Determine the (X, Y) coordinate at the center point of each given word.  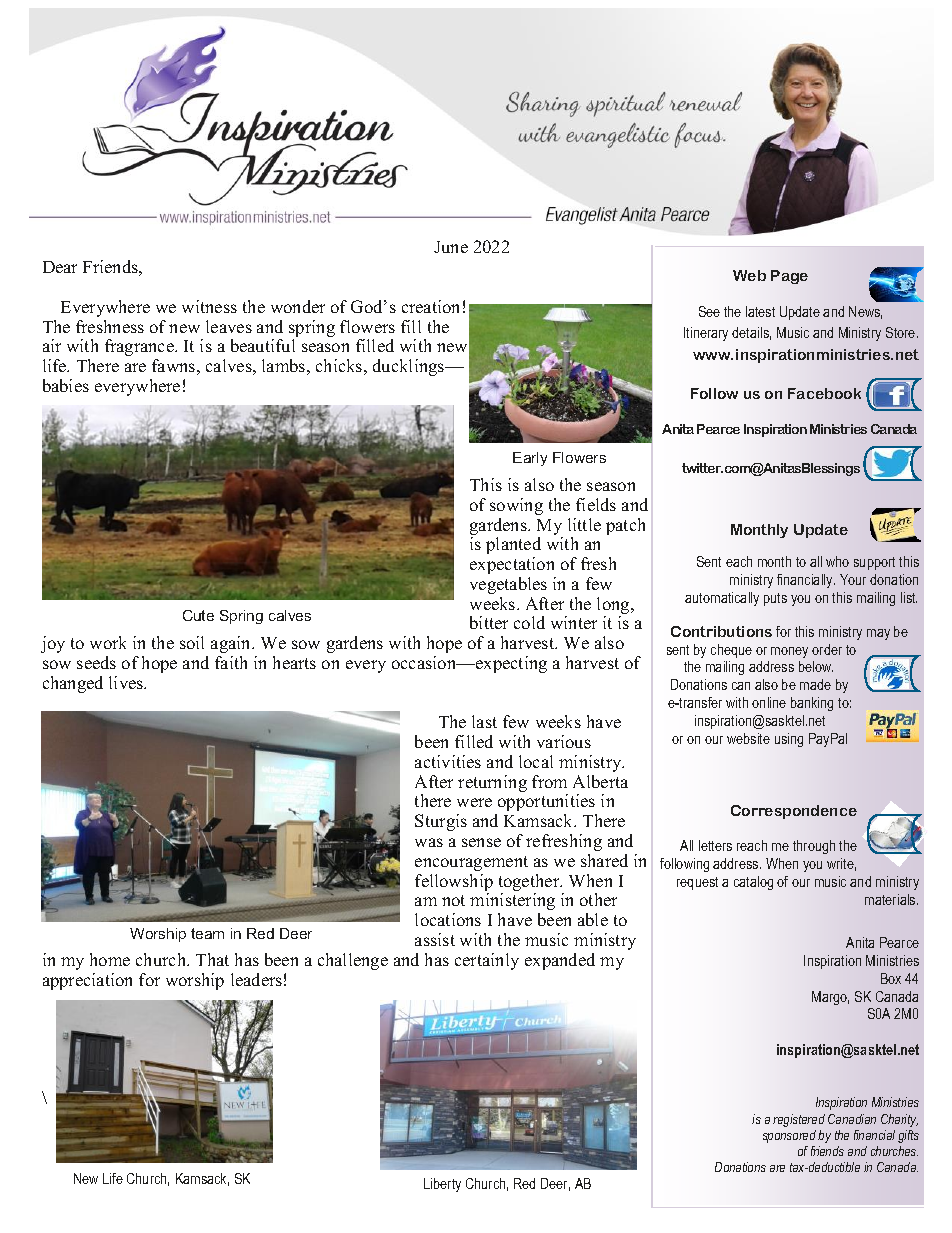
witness (209, 306)
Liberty (442, 1185)
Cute (198, 615)
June (451, 247)
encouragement (471, 863)
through (814, 847)
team (207, 933)
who (837, 561)
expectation (512, 565)
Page (789, 277)
